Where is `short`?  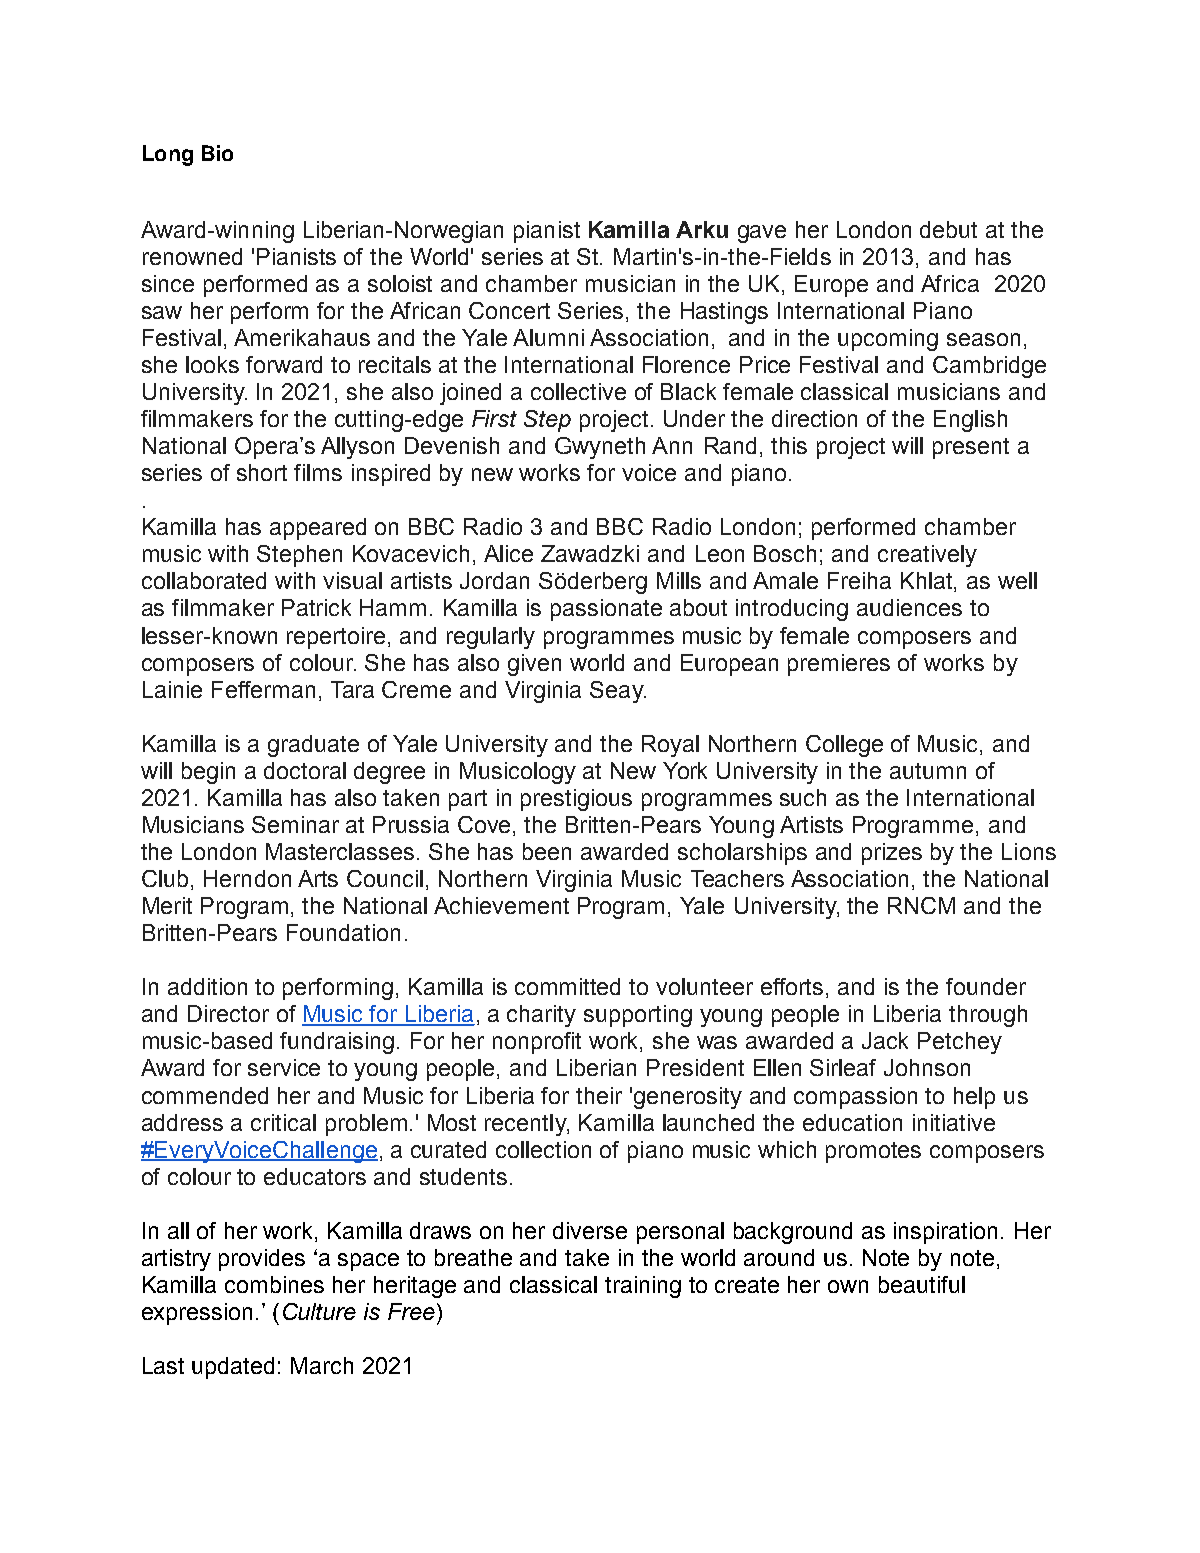 short is located at coordinates (262, 472).
